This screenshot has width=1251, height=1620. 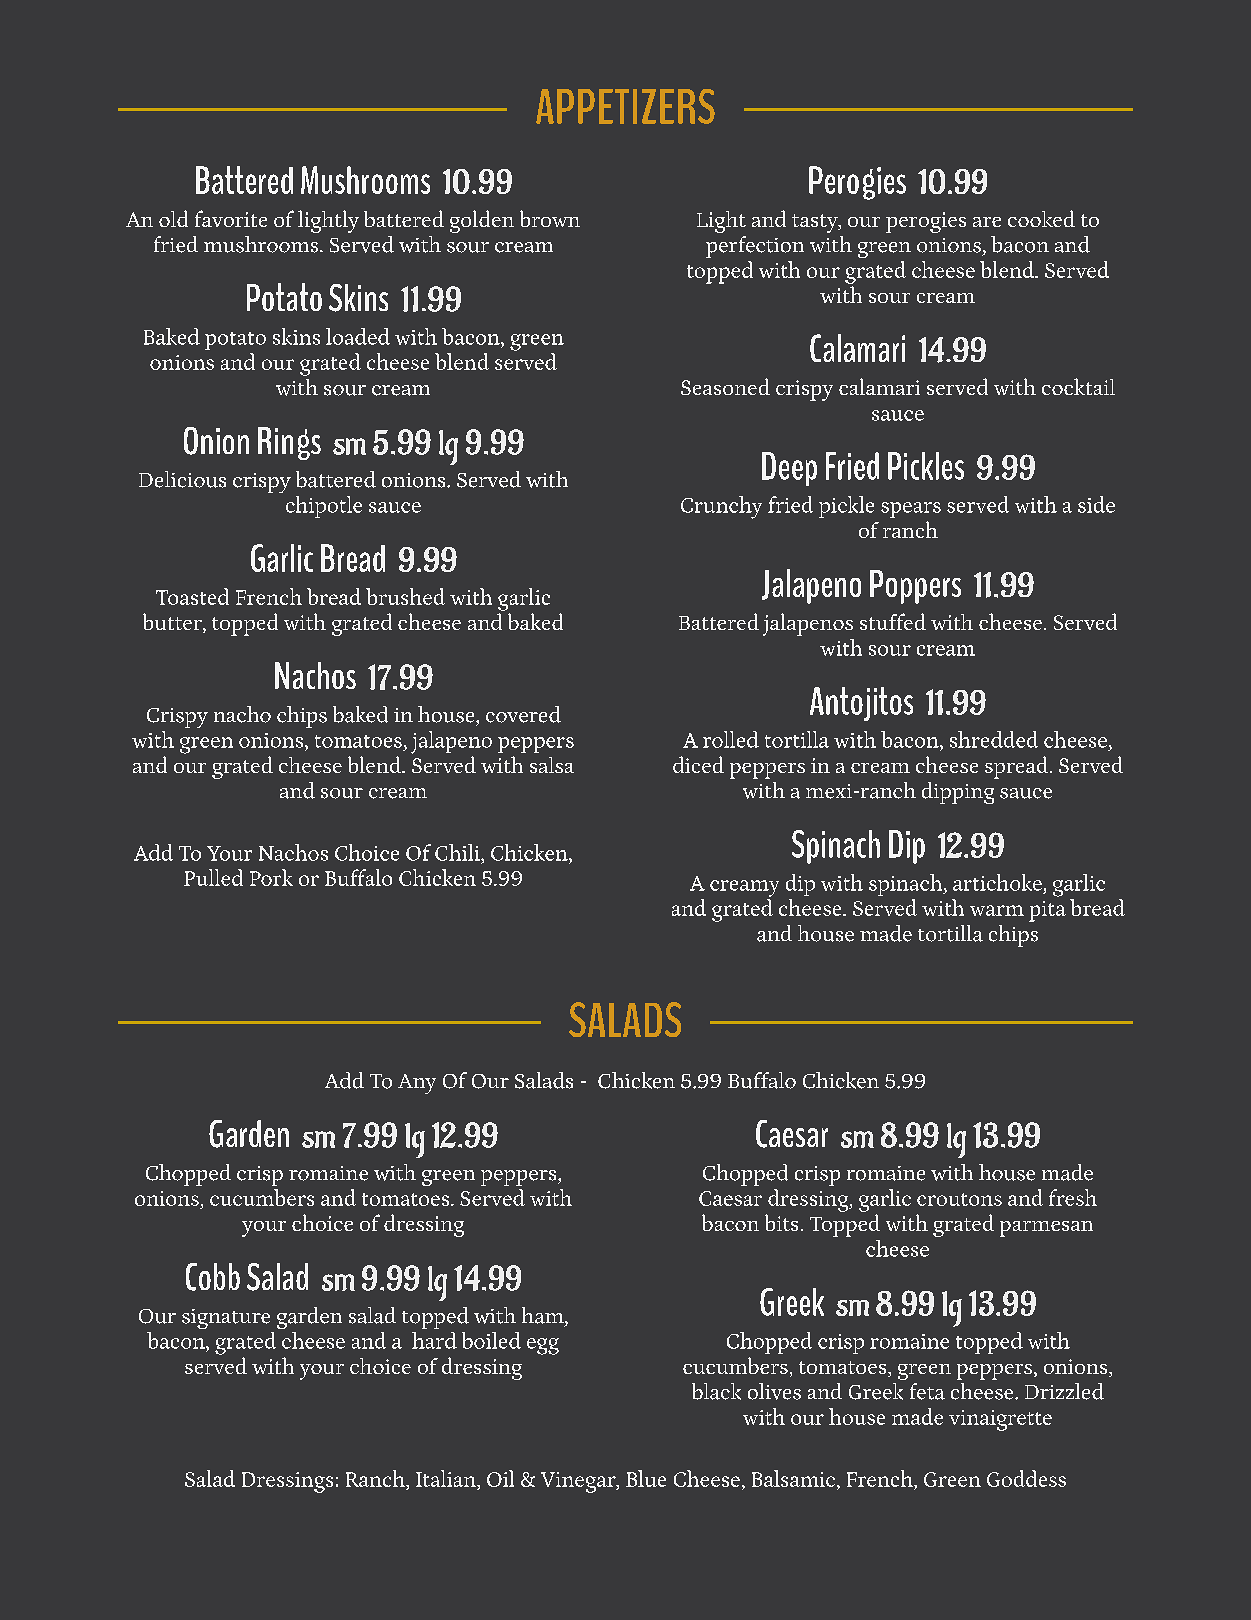 I want to click on favorite, so click(x=231, y=218).
